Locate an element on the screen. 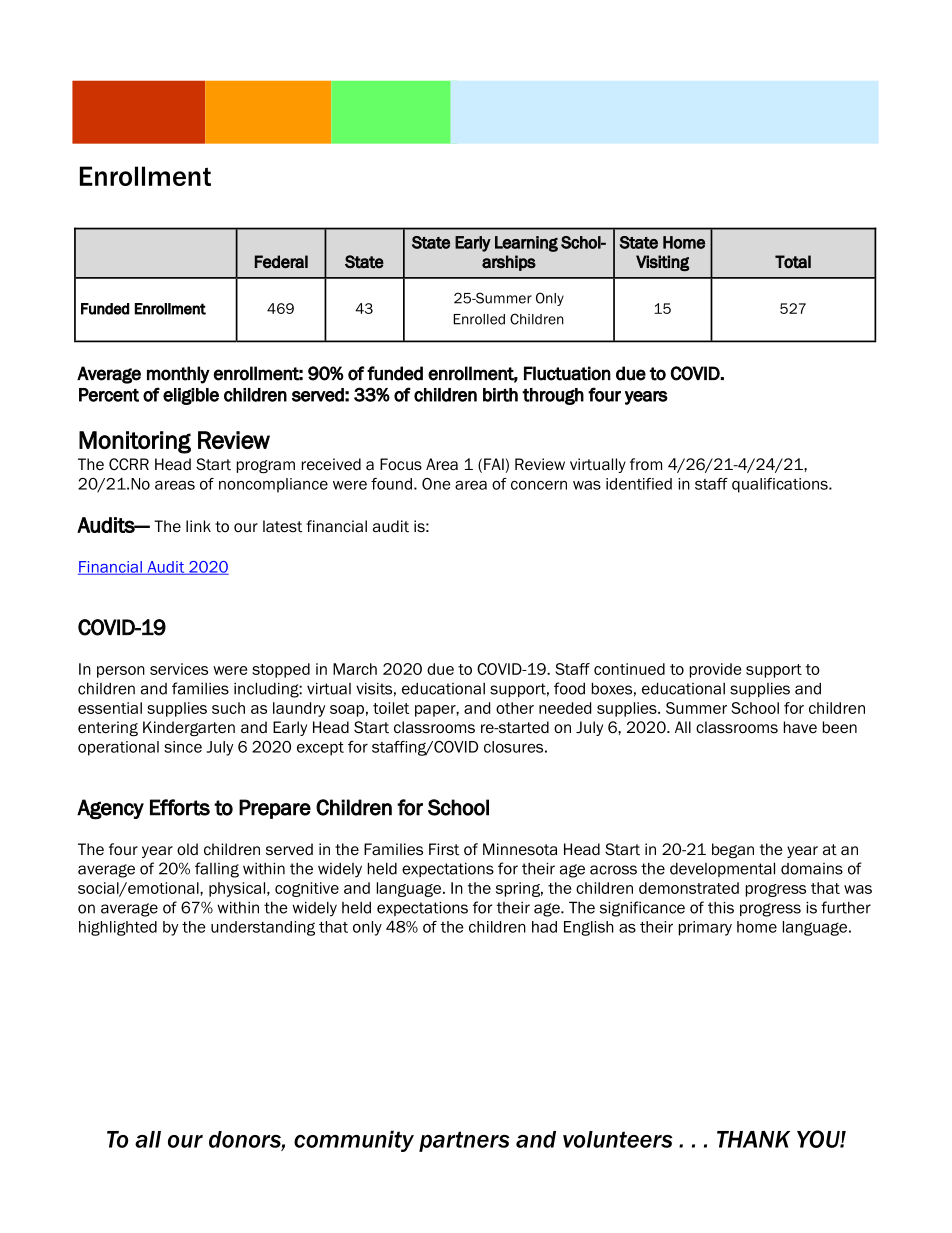 Image resolution: width=952 pixels, height=1233 pixels. community is located at coordinates (354, 1141).
